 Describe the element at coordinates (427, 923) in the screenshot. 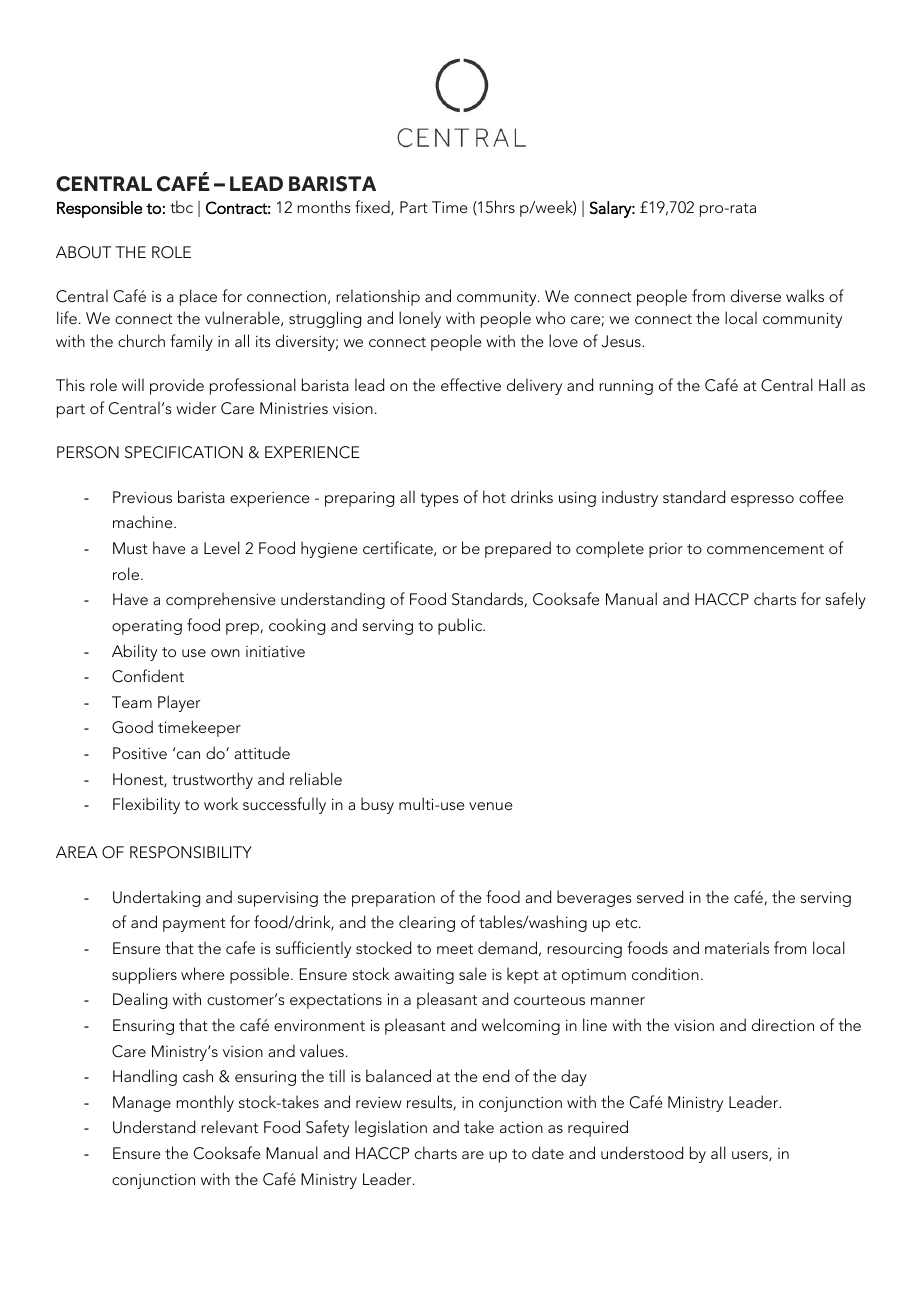

I see `clearing` at that location.
